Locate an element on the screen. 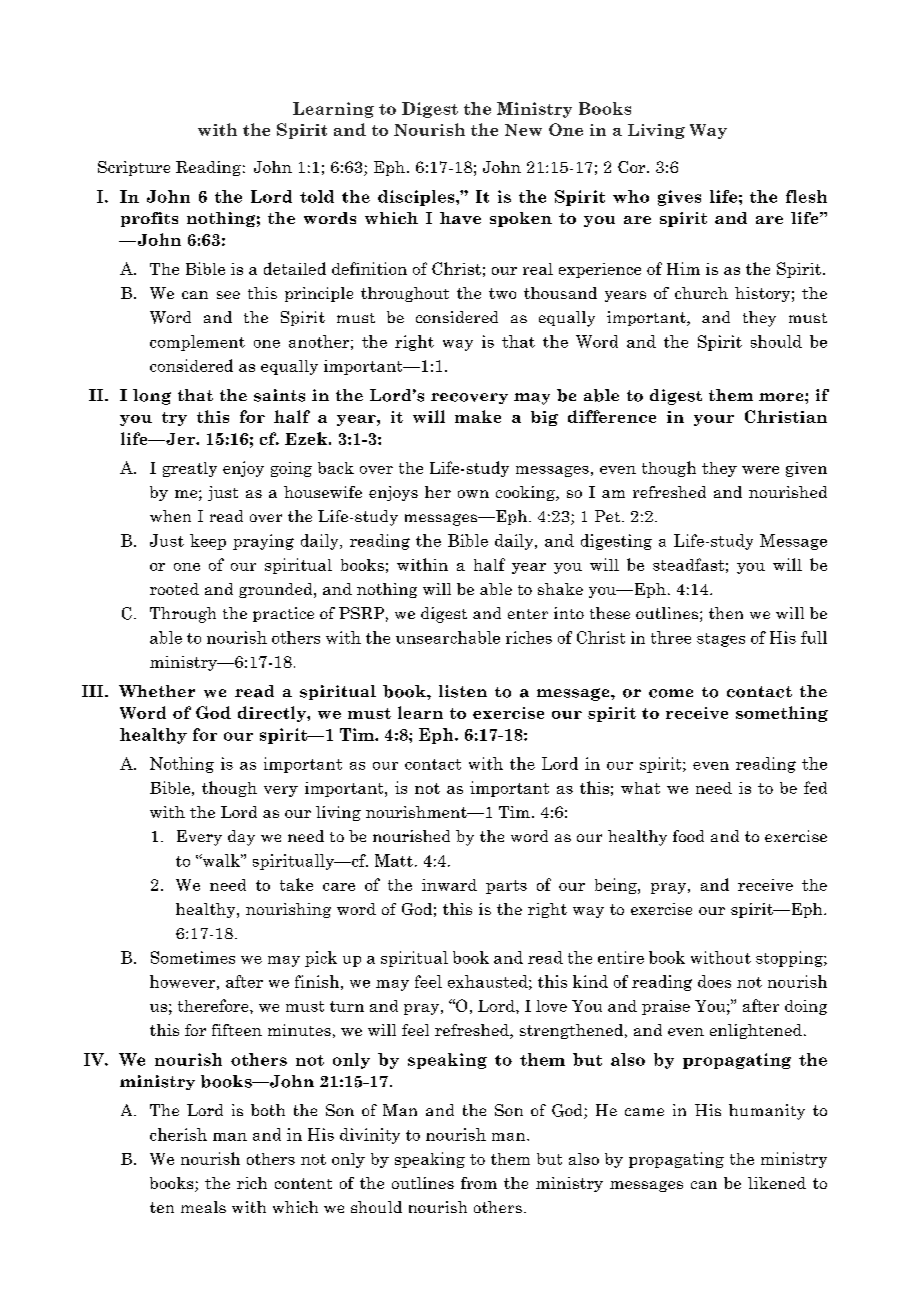 The width and height of the screenshot is (924, 1308). Whether is located at coordinates (157, 691).
